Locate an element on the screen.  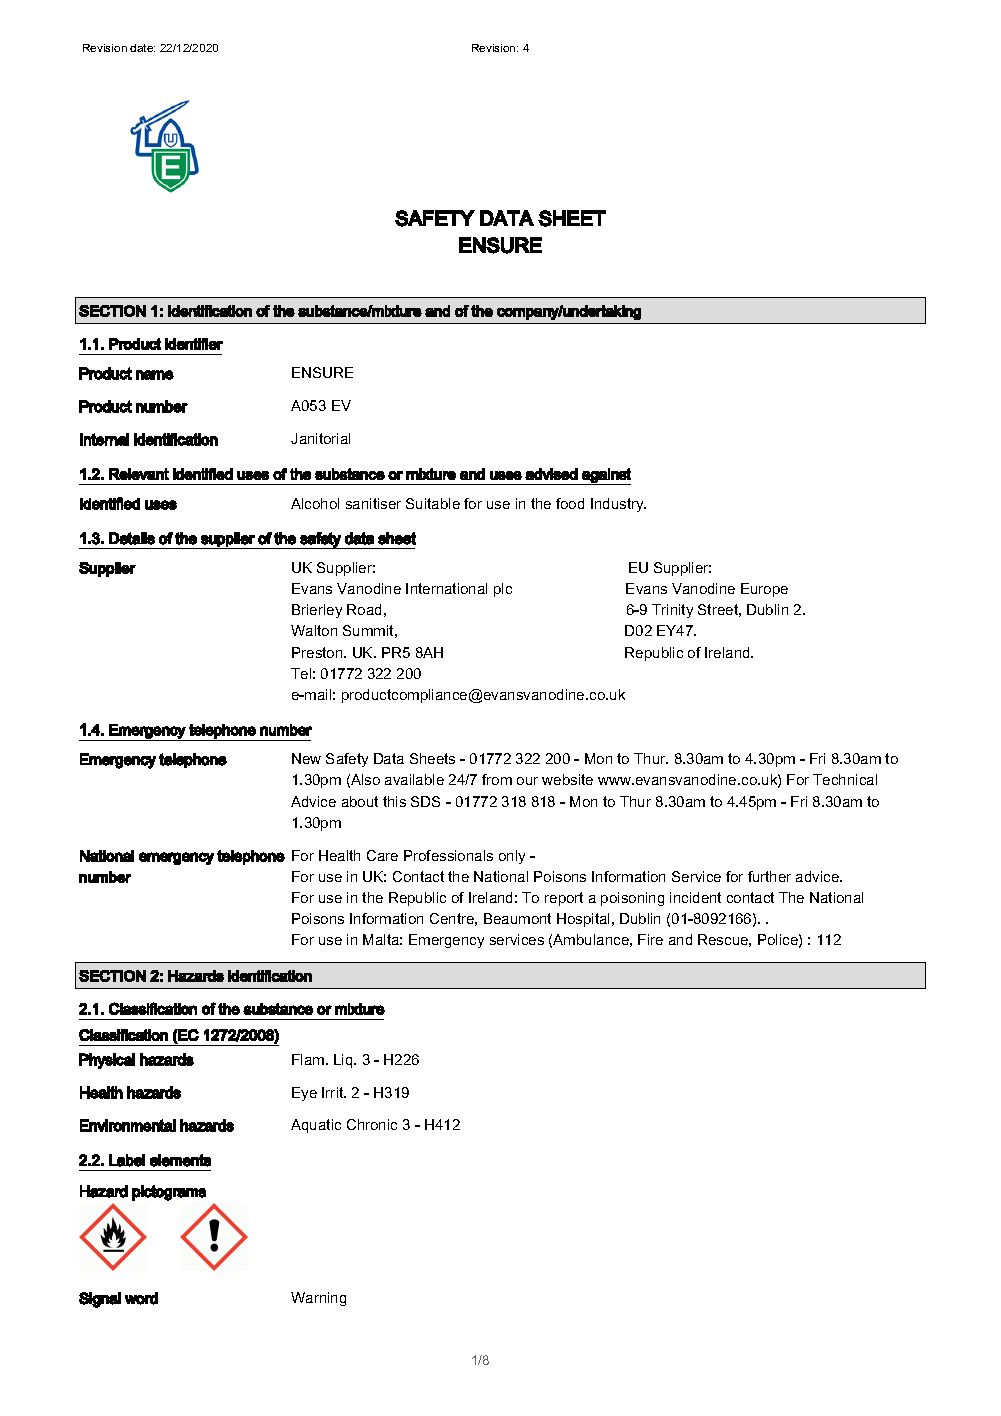
date is located at coordinates (142, 48).
